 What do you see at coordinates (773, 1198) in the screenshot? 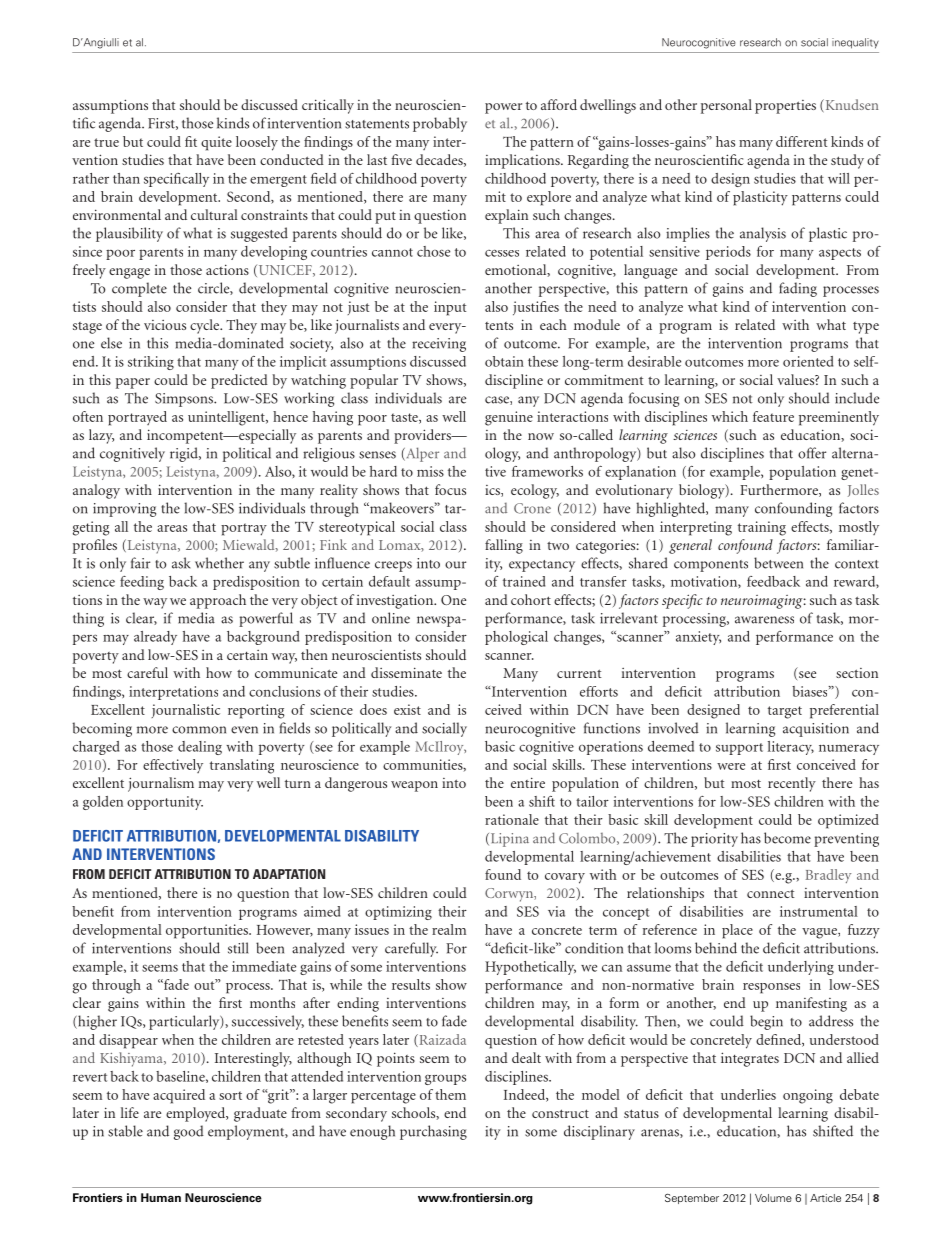
I see `Volume` at bounding box center [773, 1198].
